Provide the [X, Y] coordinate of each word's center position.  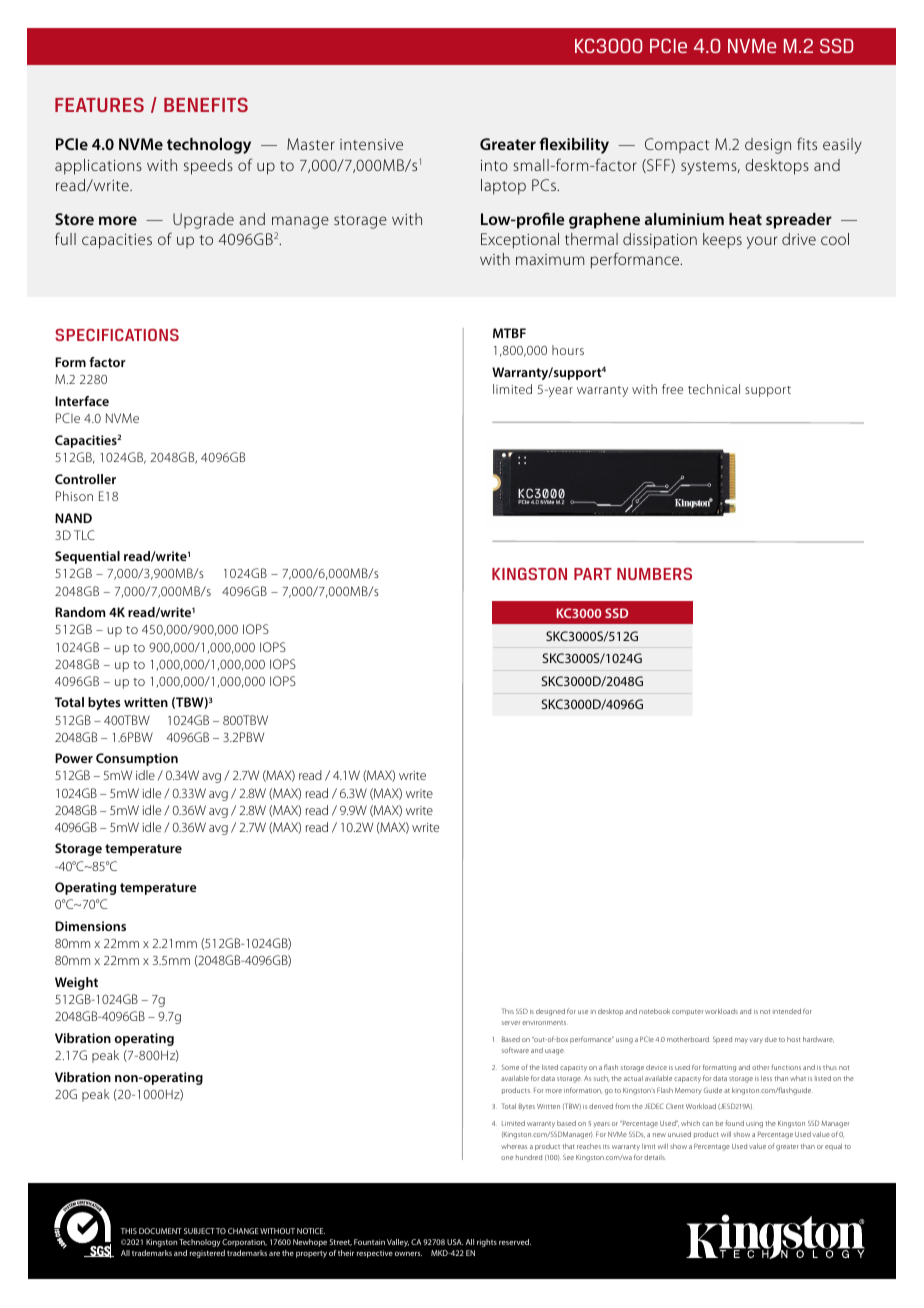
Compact [677, 145]
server [511, 1023]
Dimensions [90, 926]
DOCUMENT [160, 1231]
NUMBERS [654, 573]
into [494, 165]
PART [593, 574]
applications [98, 167]
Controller [85, 479]
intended [787, 1011]
